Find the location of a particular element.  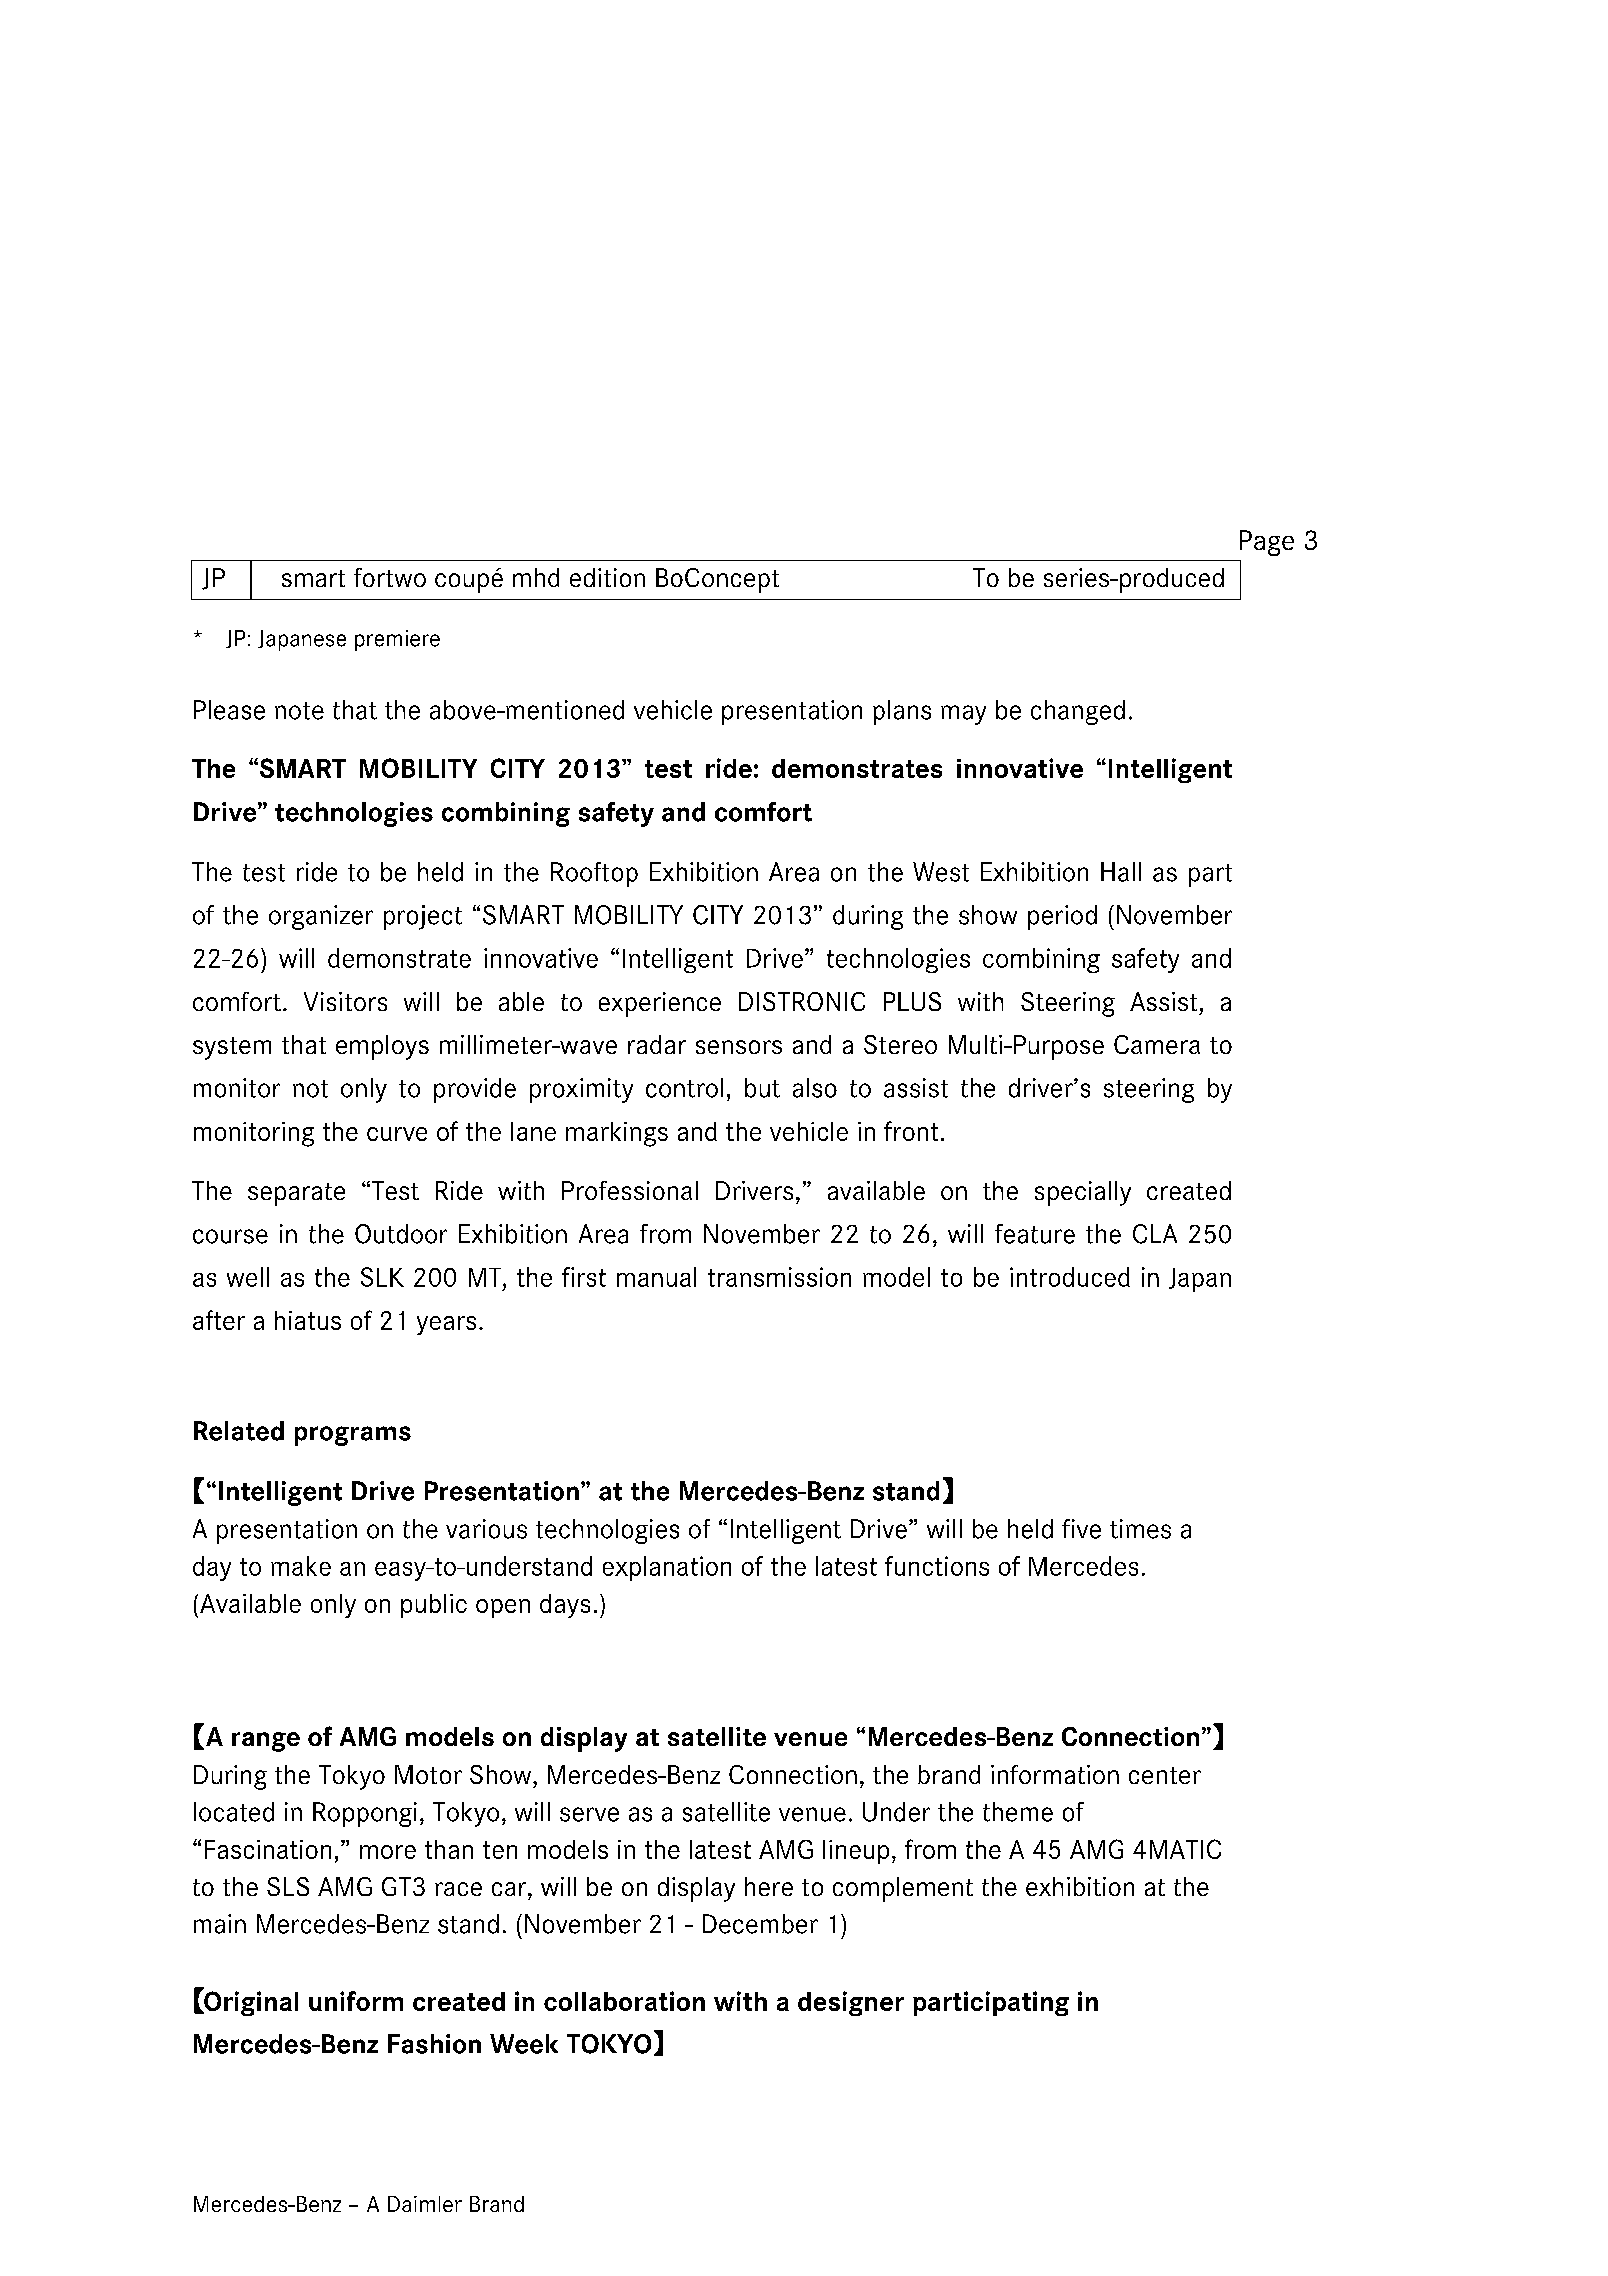

make is located at coordinates (301, 1566).
